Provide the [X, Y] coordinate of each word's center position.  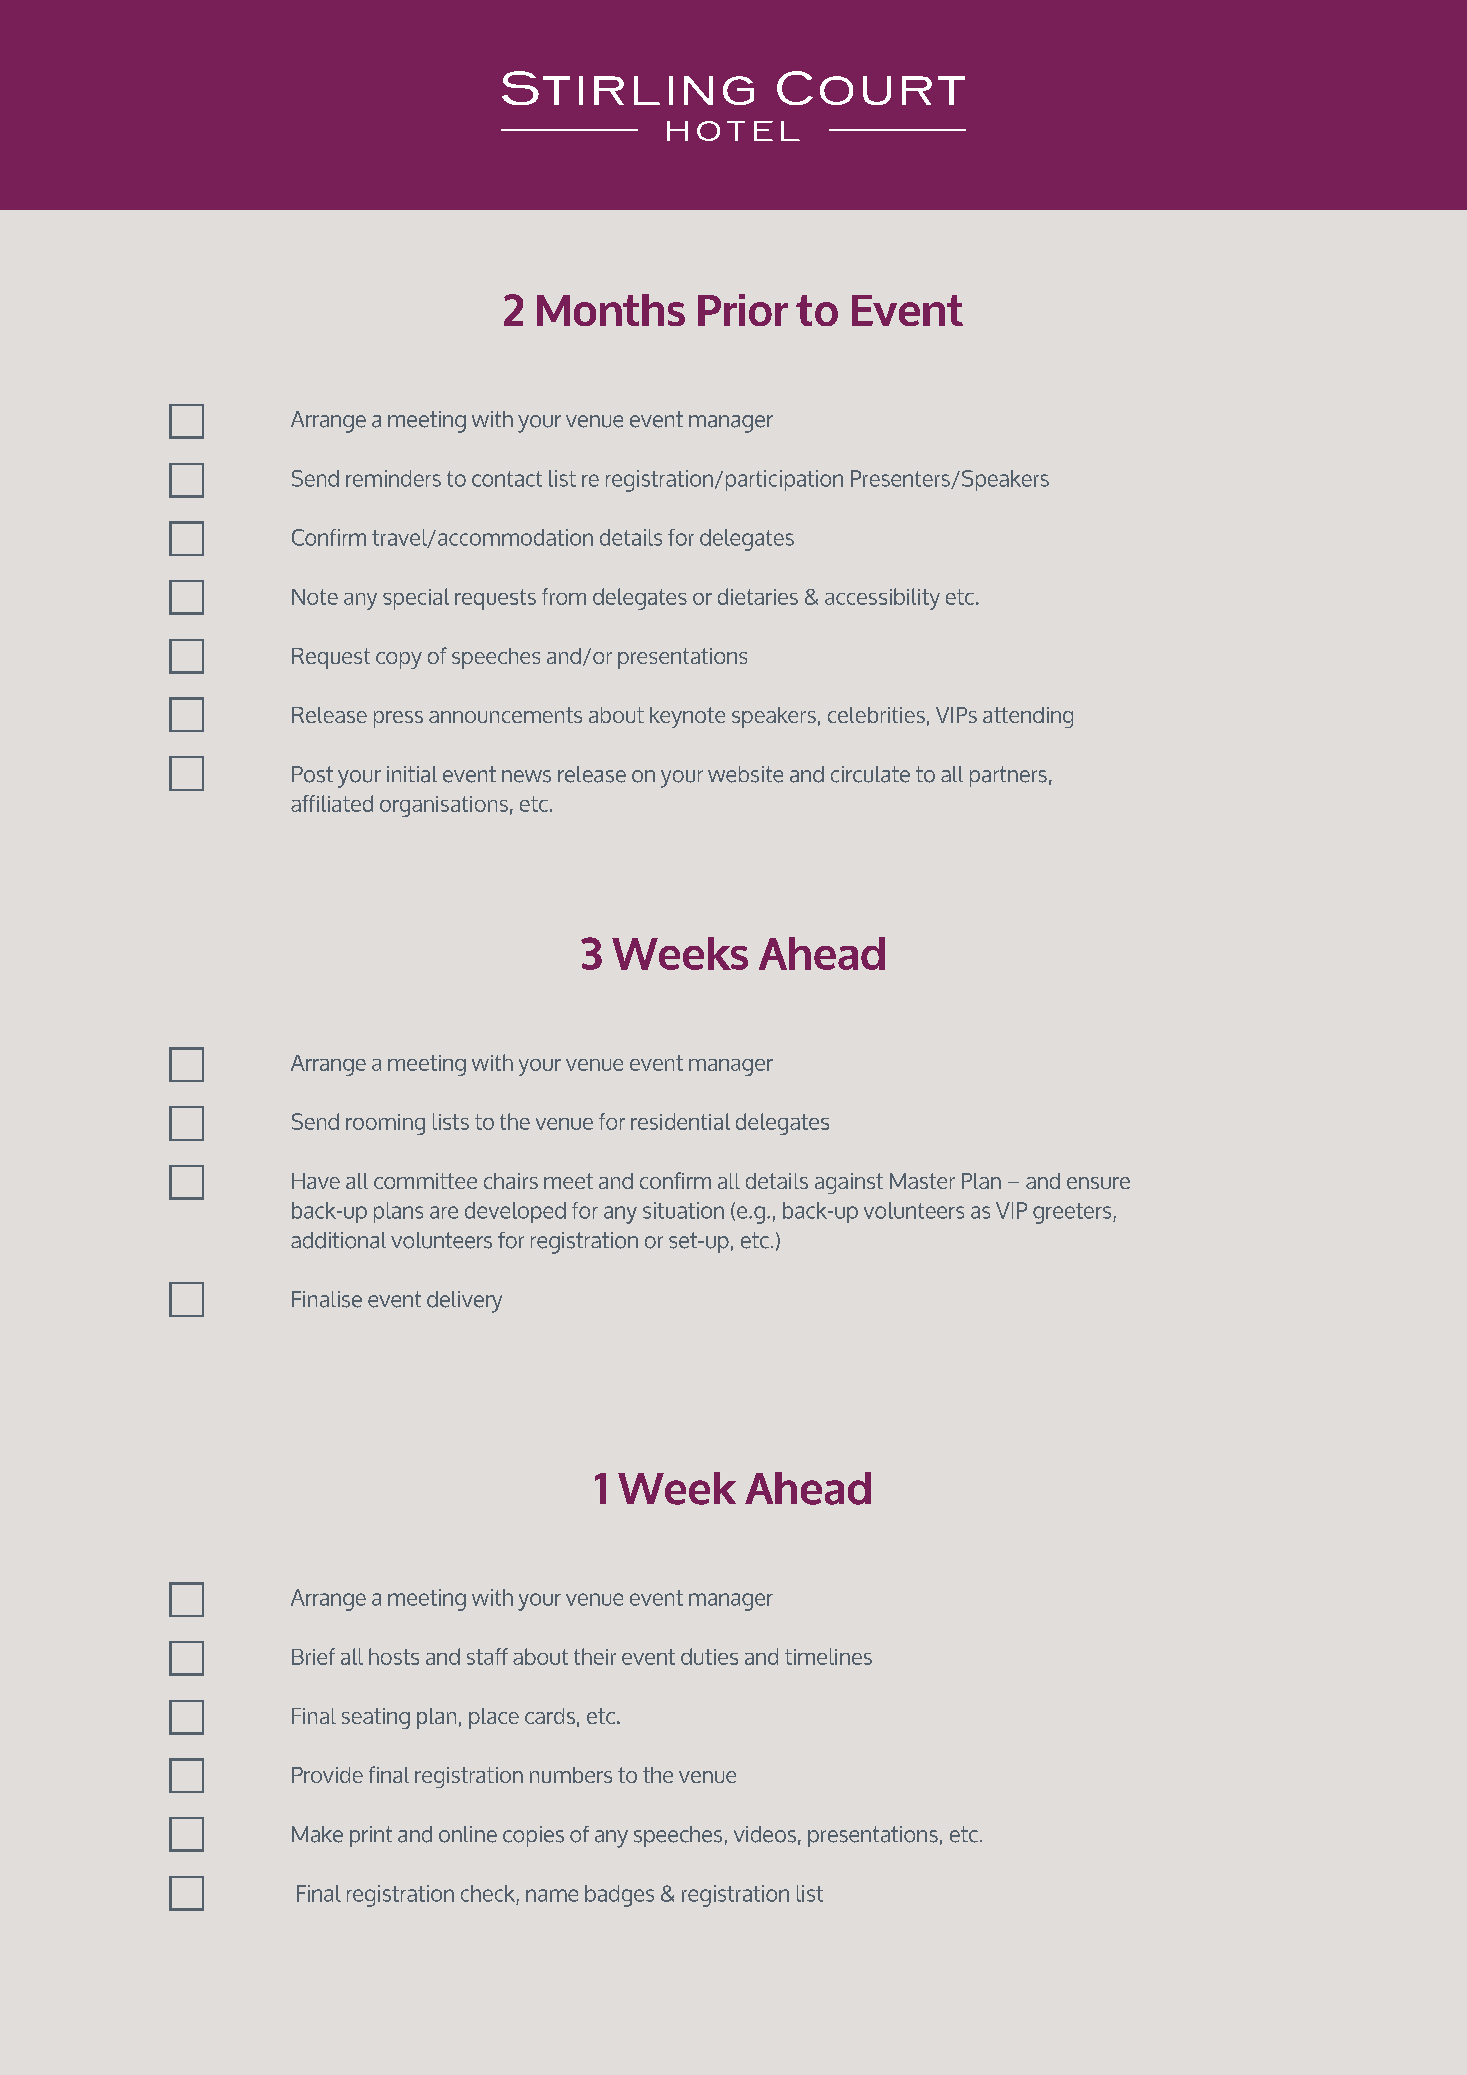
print [371, 1836]
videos [765, 1834]
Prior [743, 310]
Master [922, 1181]
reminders [393, 478]
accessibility [882, 599]
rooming [385, 1124]
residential [680, 1121]
